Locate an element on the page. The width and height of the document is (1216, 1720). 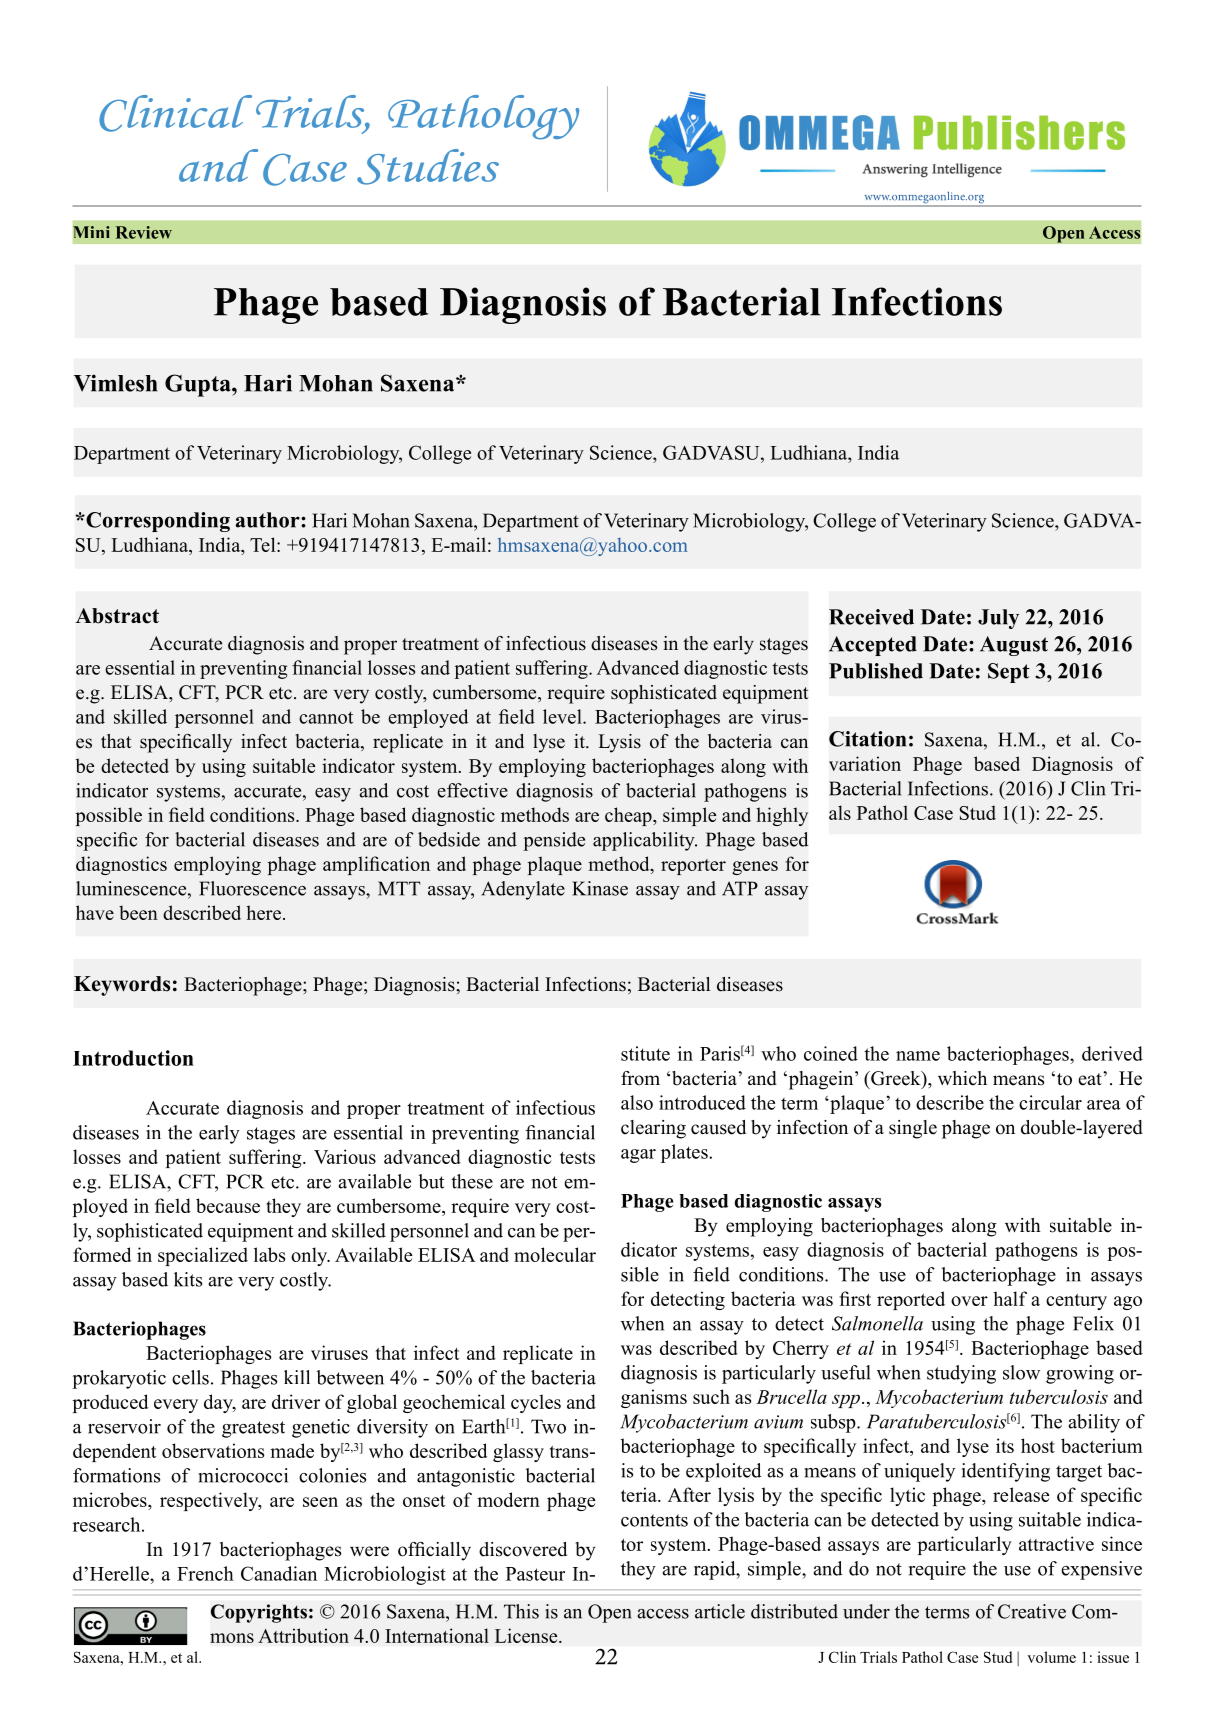
Fluorescence is located at coordinates (252, 888).
